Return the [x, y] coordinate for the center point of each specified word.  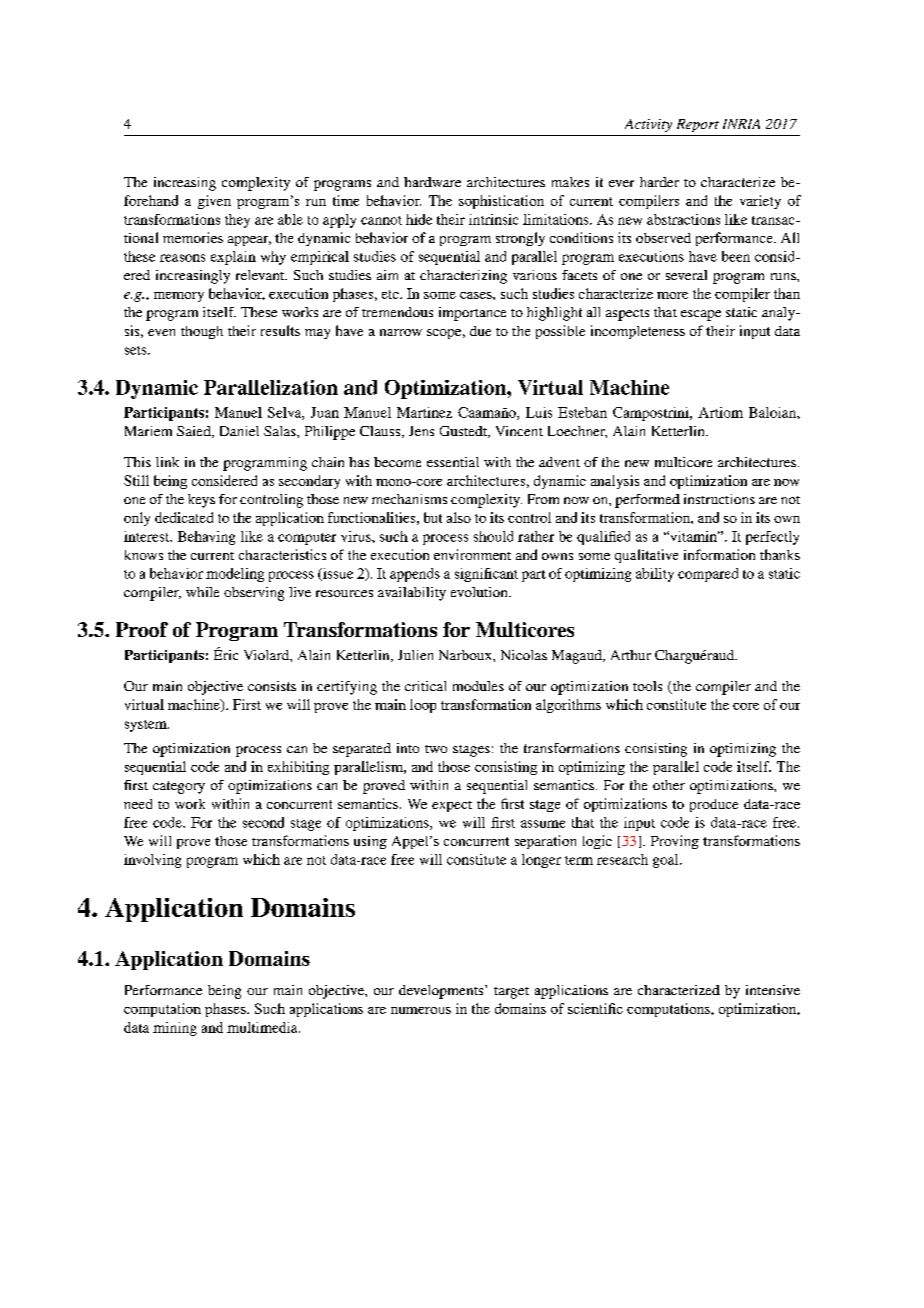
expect [452, 806]
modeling [235, 575]
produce [714, 805]
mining [175, 1029]
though [202, 332]
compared [708, 575]
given [214, 202]
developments [442, 992]
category [179, 787]
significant [486, 575]
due [480, 331]
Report [698, 125]
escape [701, 315]
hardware [432, 182]
